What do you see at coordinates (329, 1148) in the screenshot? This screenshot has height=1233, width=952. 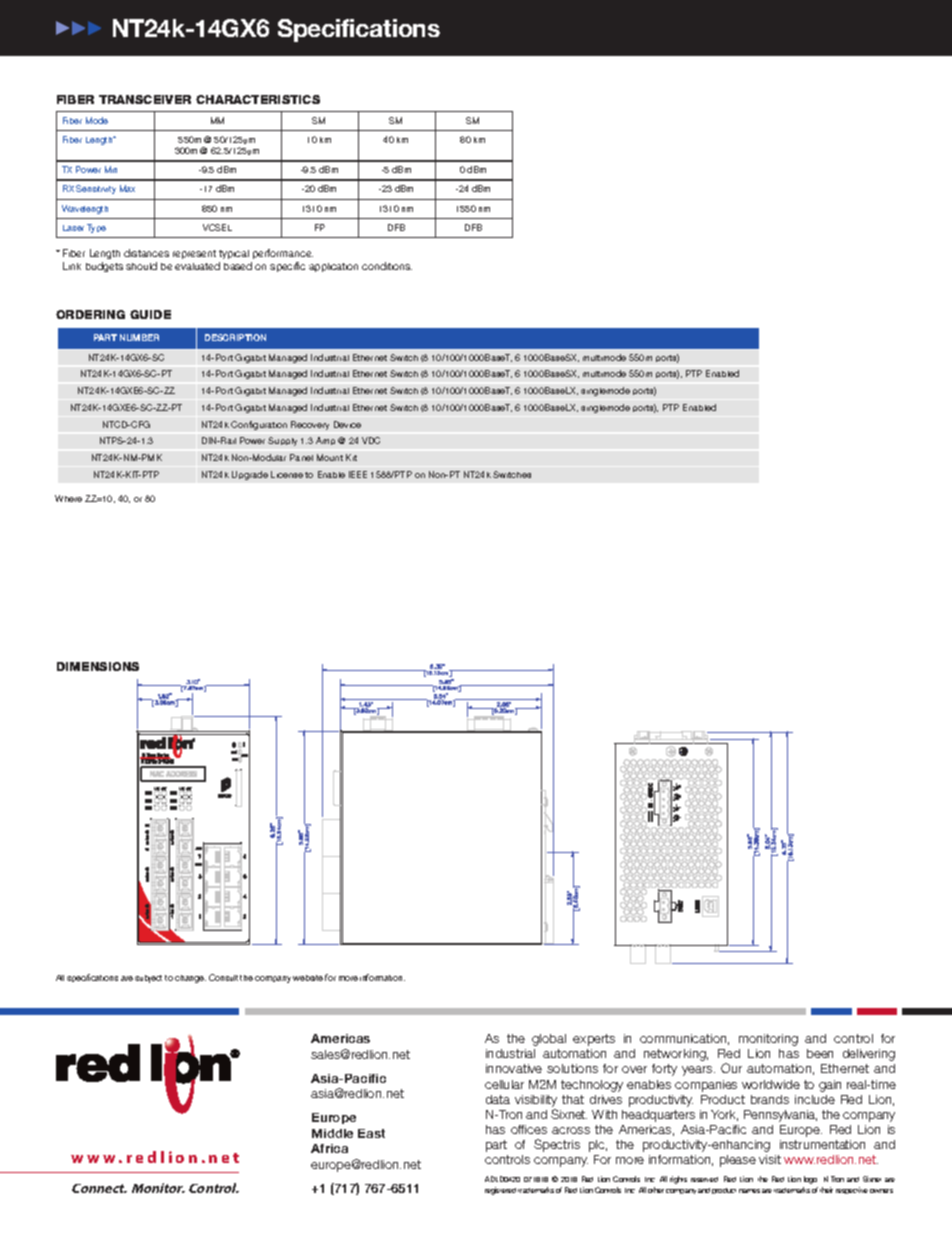 I see `Africa` at bounding box center [329, 1148].
